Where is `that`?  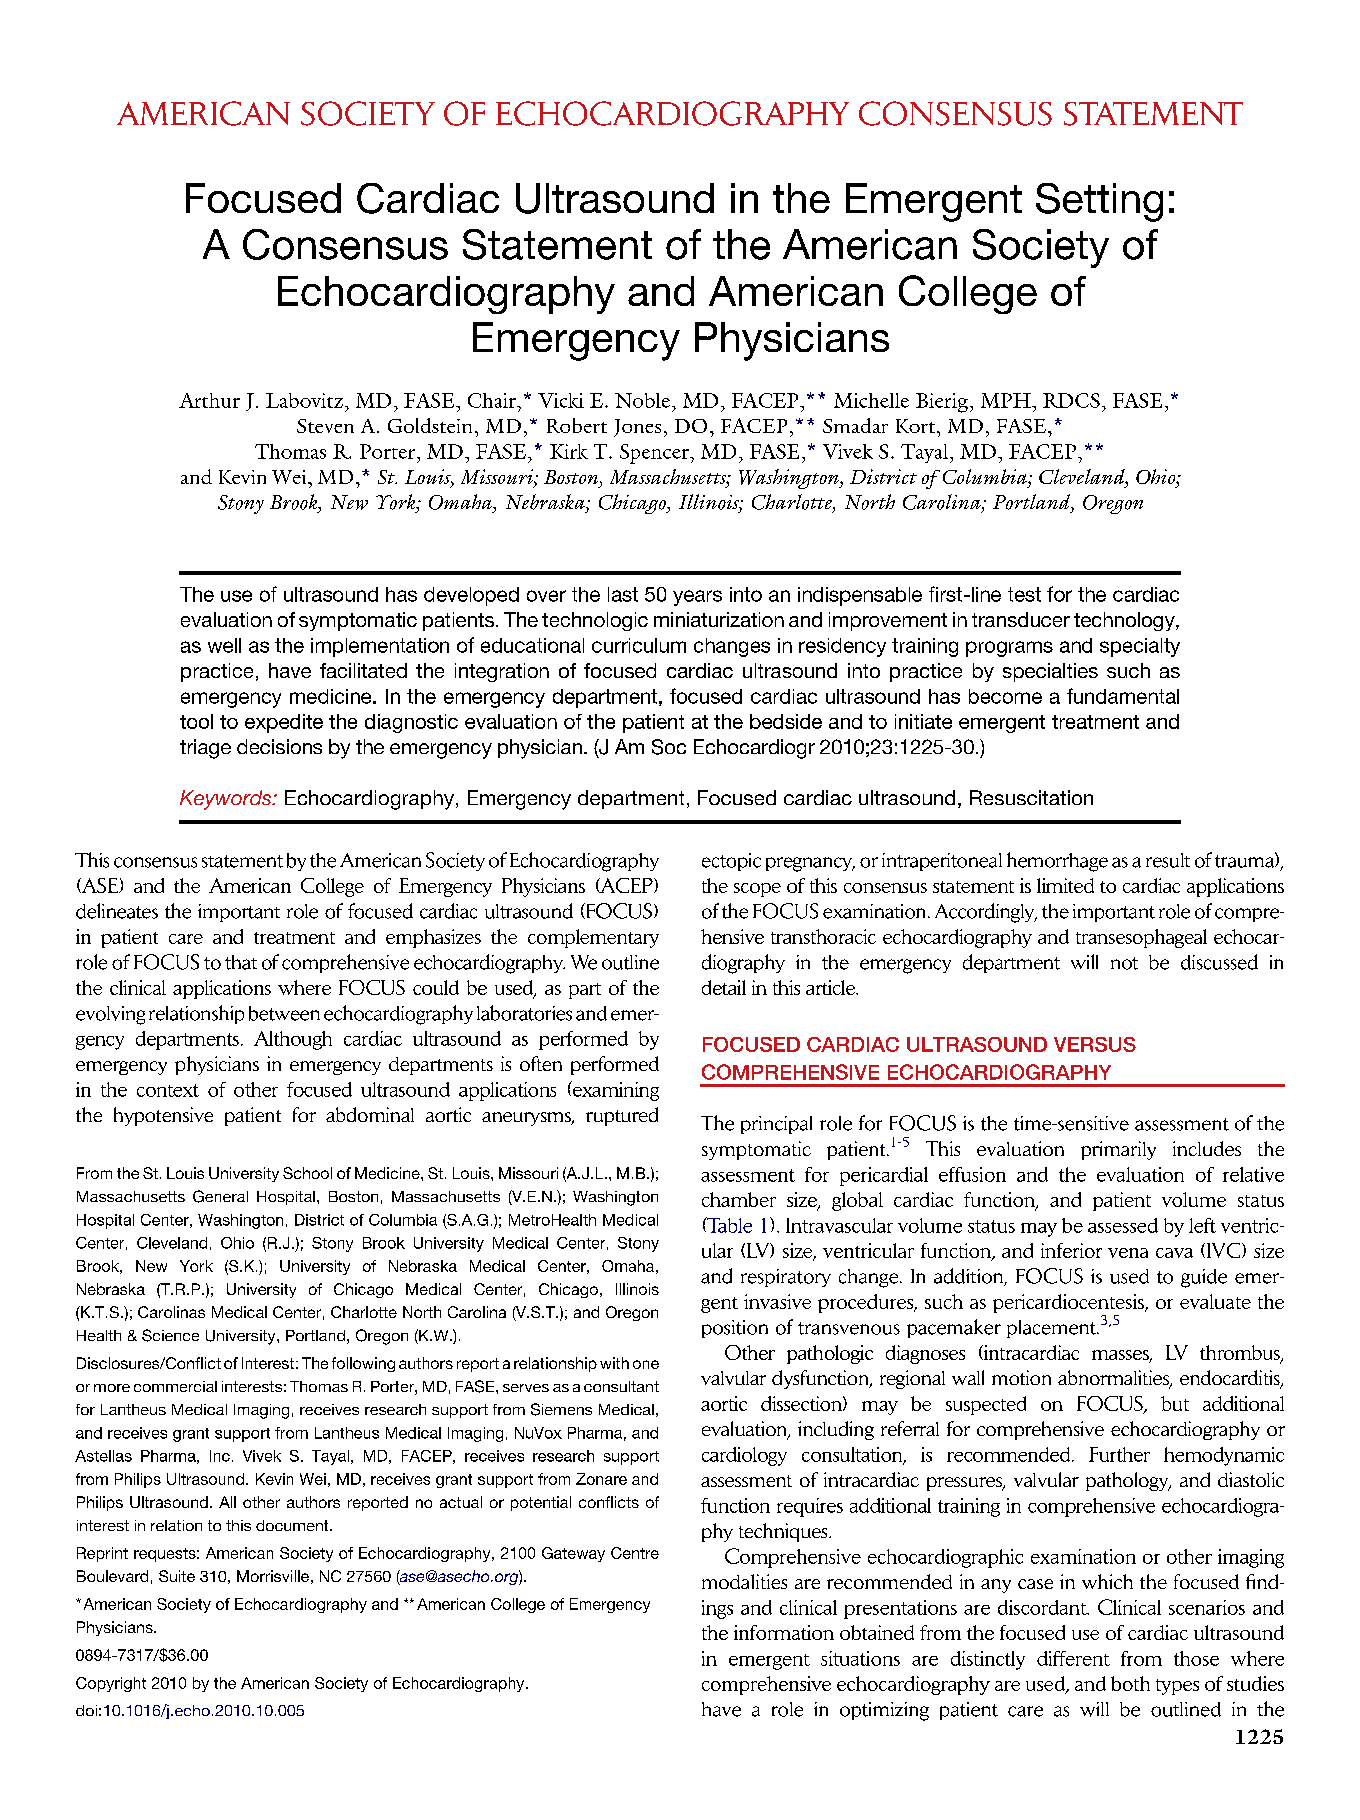 that is located at coordinates (241, 962).
